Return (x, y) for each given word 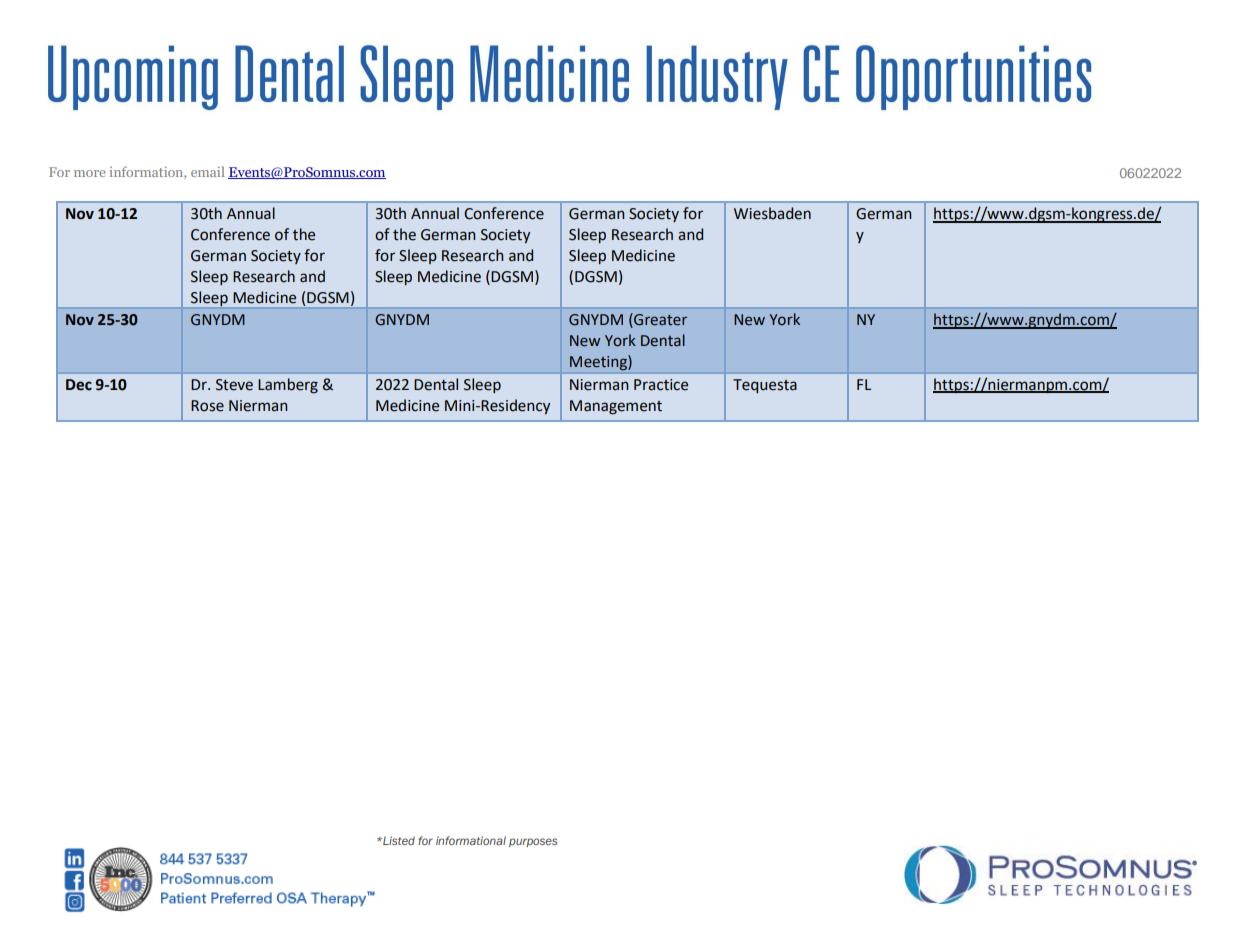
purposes (533, 842)
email (208, 171)
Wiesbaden (772, 213)
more (89, 173)
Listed (398, 840)
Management (616, 407)
